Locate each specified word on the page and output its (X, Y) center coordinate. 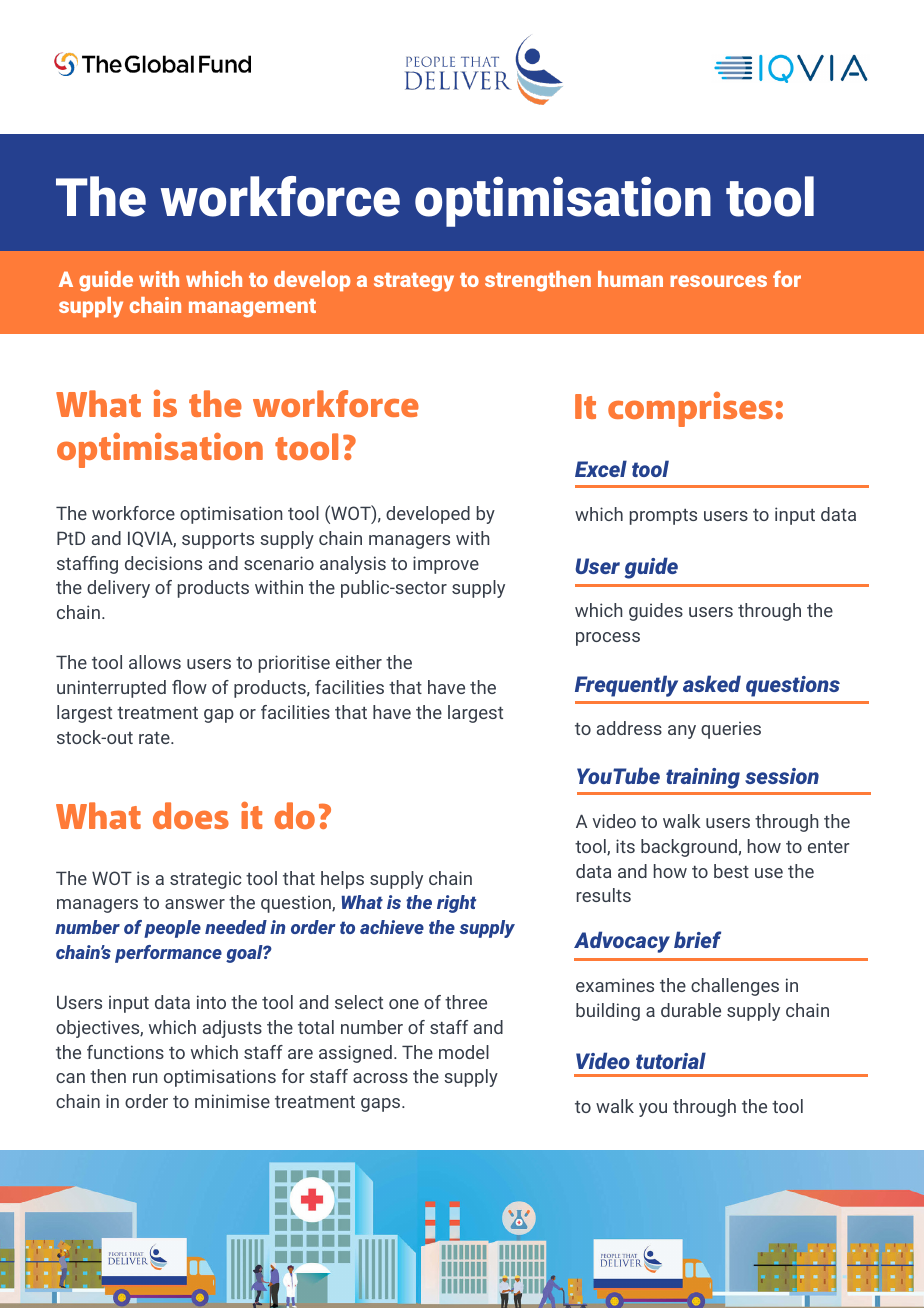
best (731, 871)
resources (718, 281)
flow (189, 687)
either (359, 662)
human (630, 279)
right (456, 904)
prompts (663, 517)
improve (446, 565)
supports (218, 541)
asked (712, 683)
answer (195, 904)
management (252, 308)
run (145, 1078)
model (464, 1052)
